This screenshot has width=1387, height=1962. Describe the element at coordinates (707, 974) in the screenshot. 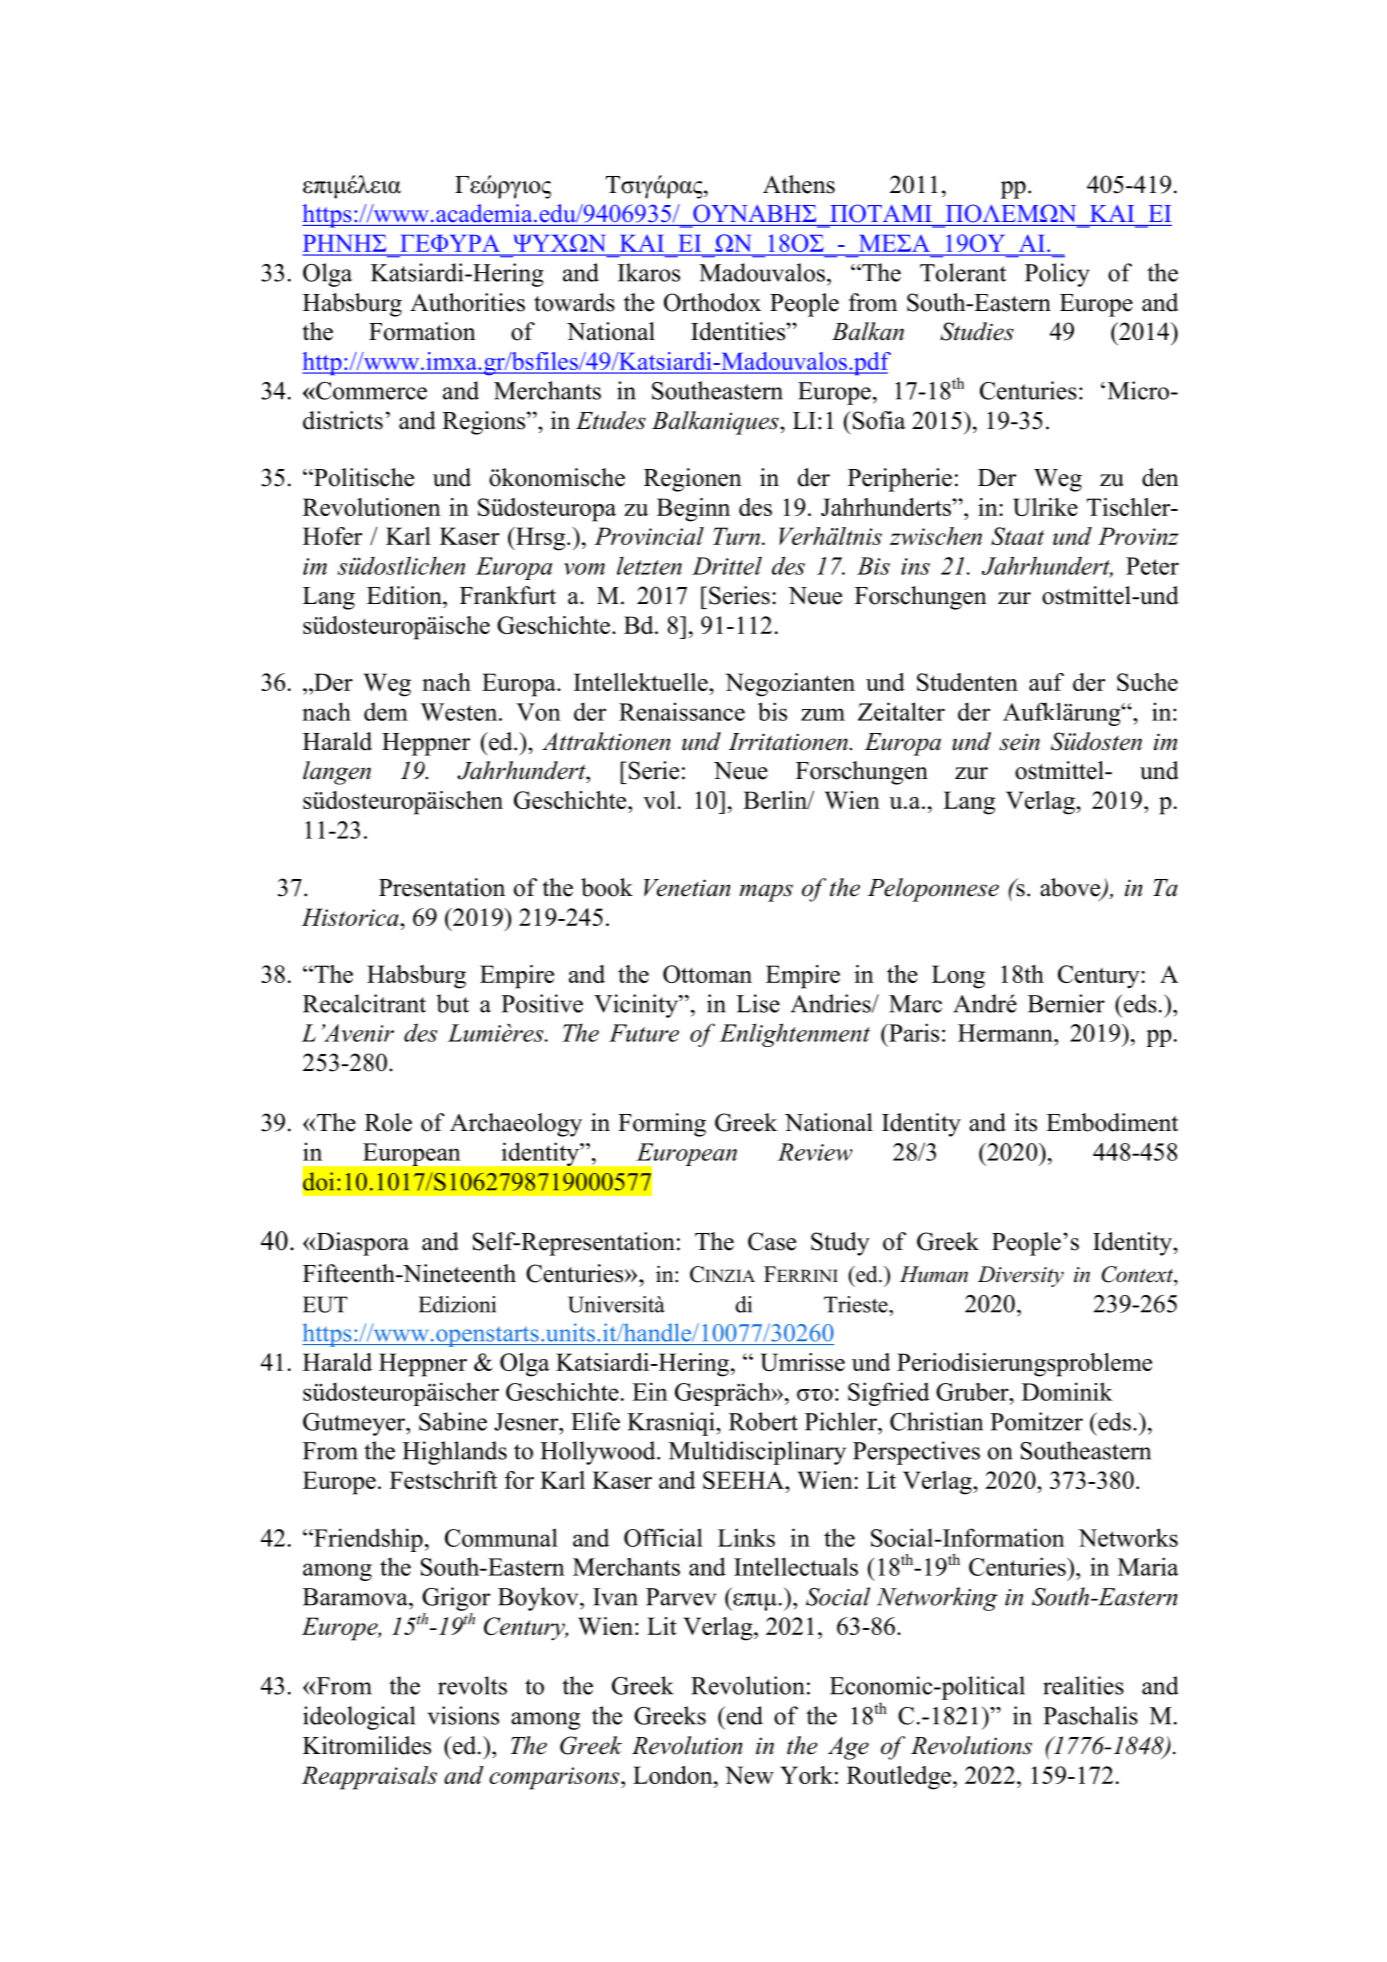

I see `Ottoman` at that location.
